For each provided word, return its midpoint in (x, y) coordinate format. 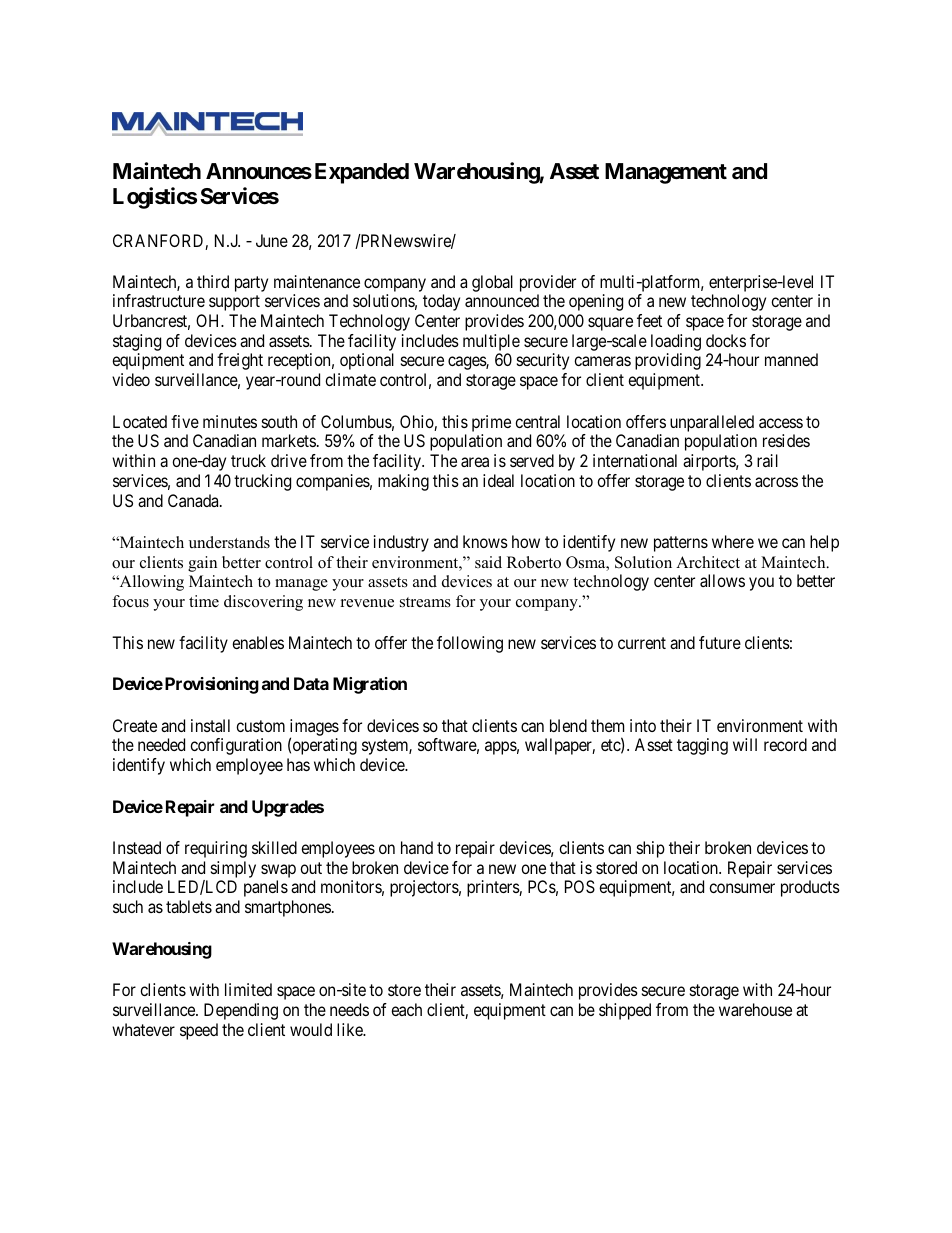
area (475, 462)
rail (767, 460)
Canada (194, 500)
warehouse (755, 1009)
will (745, 744)
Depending (241, 1011)
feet (649, 320)
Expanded (362, 173)
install (210, 725)
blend (568, 725)
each (406, 1009)
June (272, 240)
